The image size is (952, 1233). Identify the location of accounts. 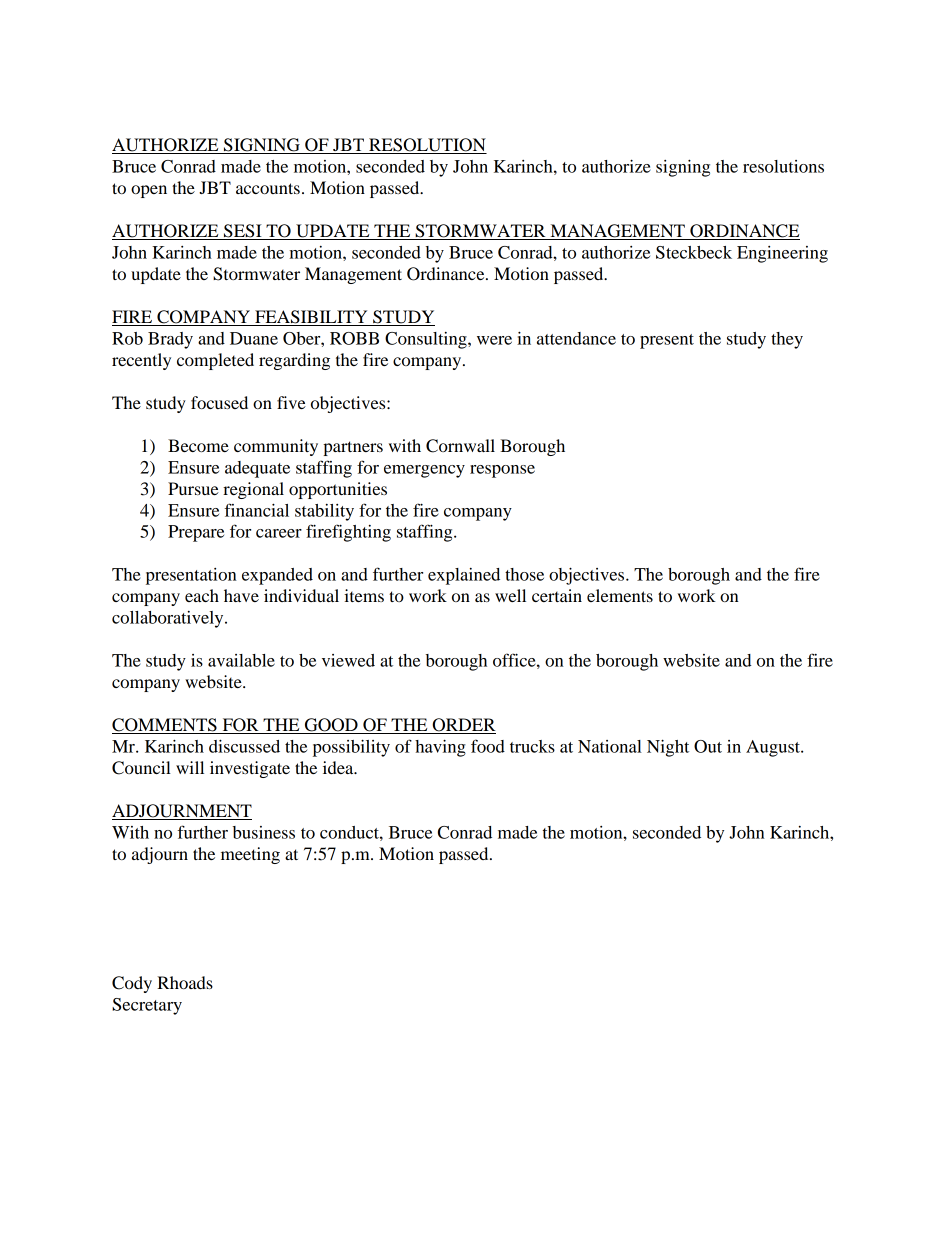
(268, 188).
